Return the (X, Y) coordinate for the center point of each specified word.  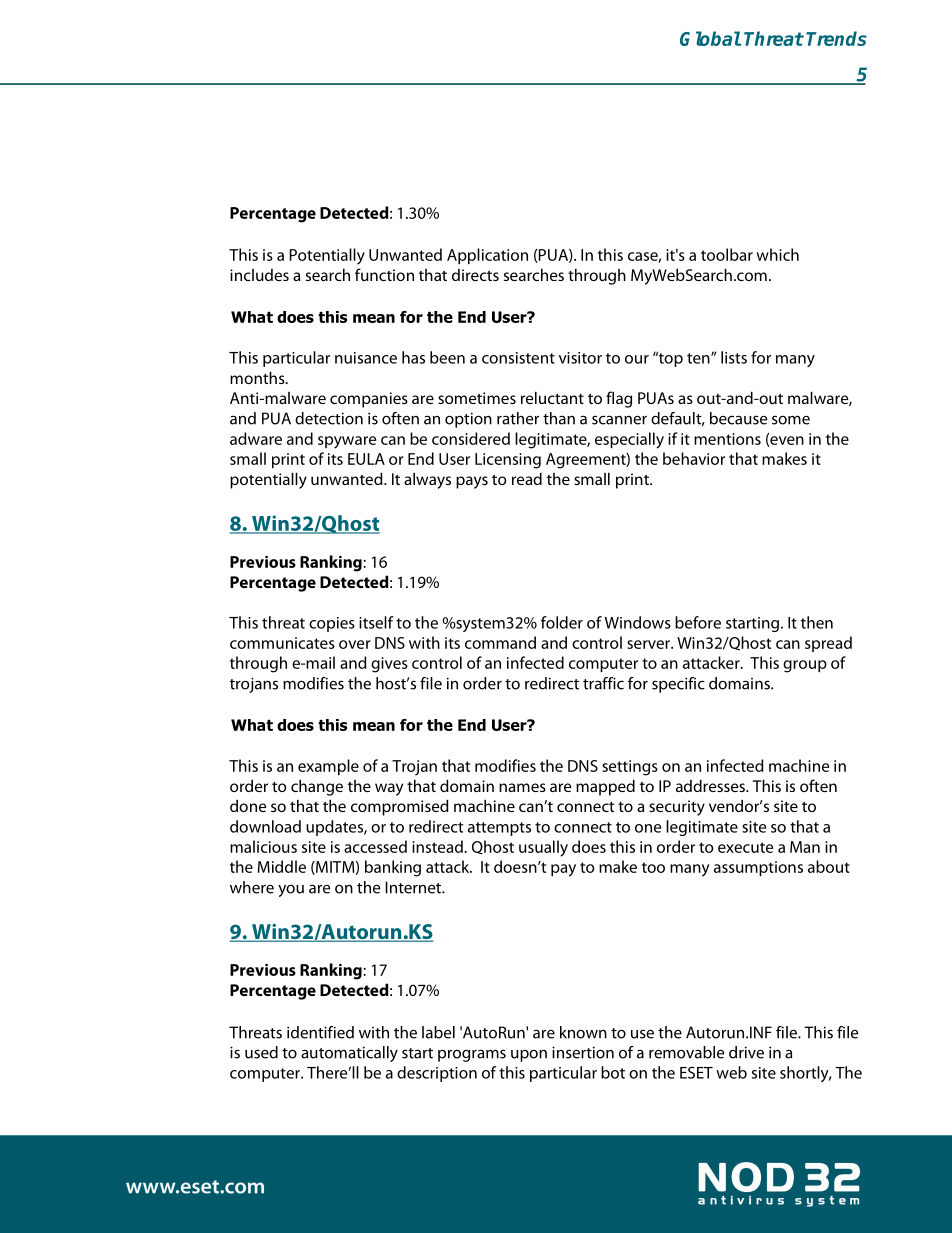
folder (562, 622)
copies (332, 624)
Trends (836, 38)
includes (259, 275)
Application (487, 256)
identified (320, 1032)
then (817, 622)
